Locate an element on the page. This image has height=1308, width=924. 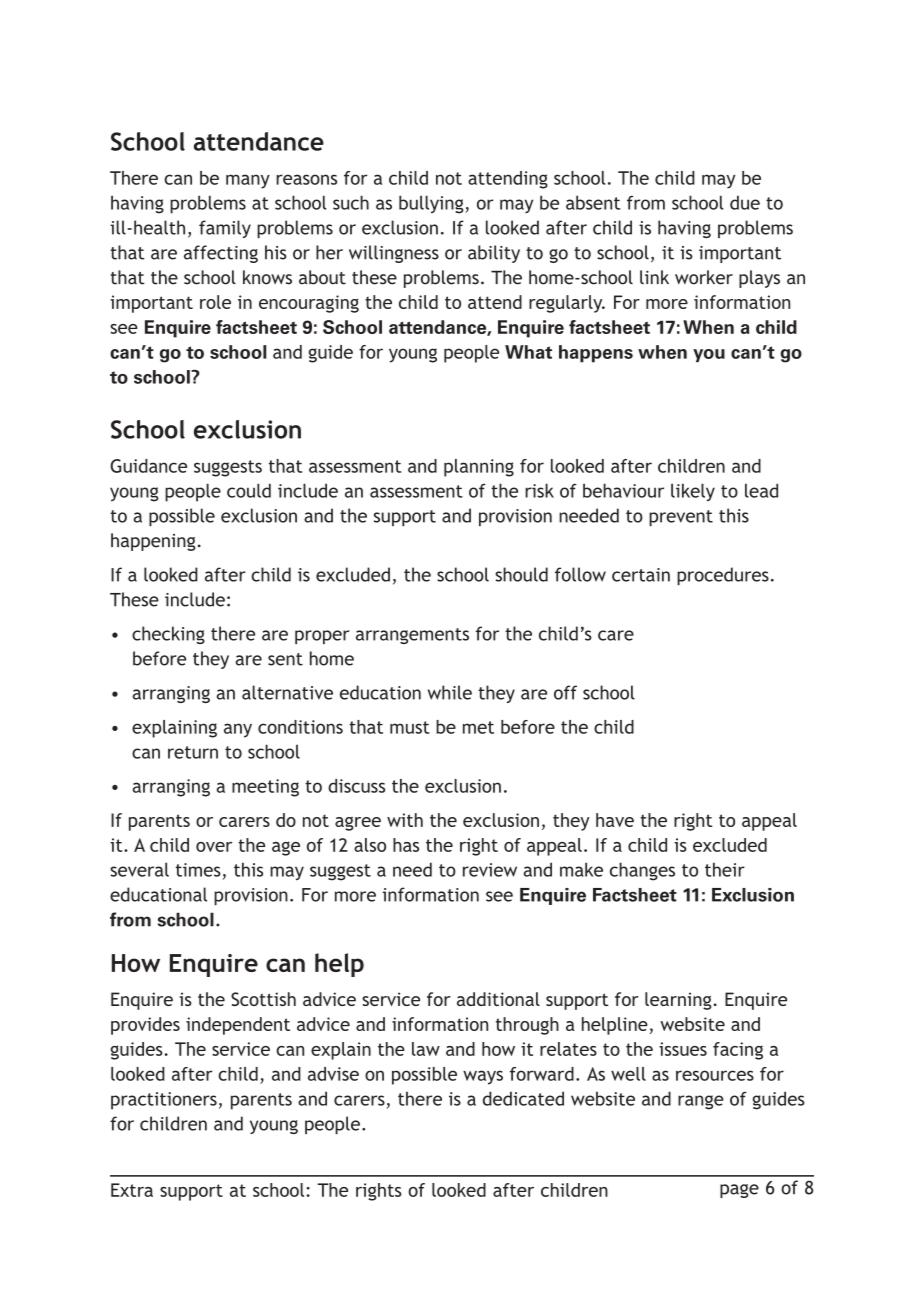
return is located at coordinates (193, 752).
